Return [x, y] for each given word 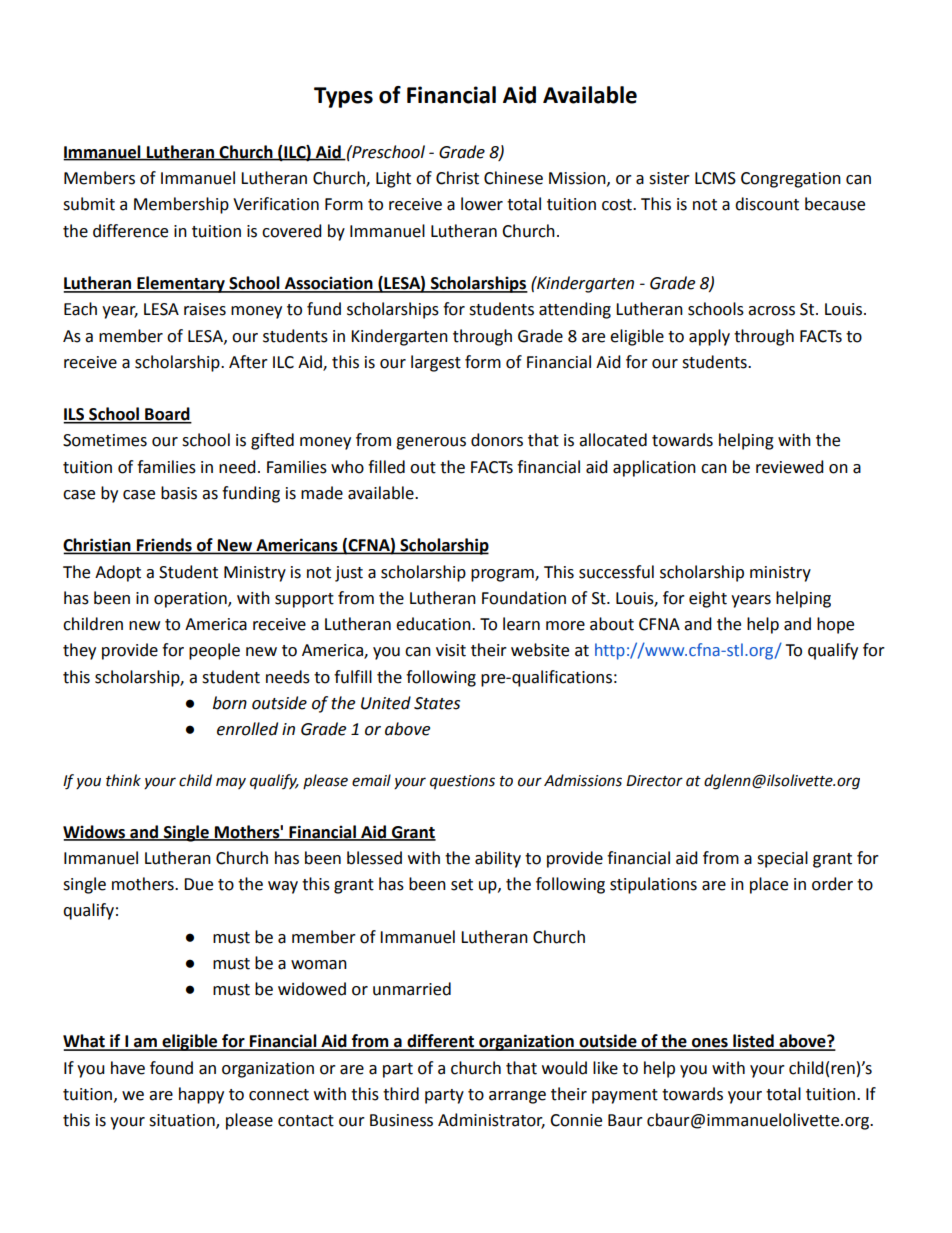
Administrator [491, 1121]
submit [89, 204]
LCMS [715, 178]
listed [753, 1042]
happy [201, 1095]
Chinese [513, 178]
